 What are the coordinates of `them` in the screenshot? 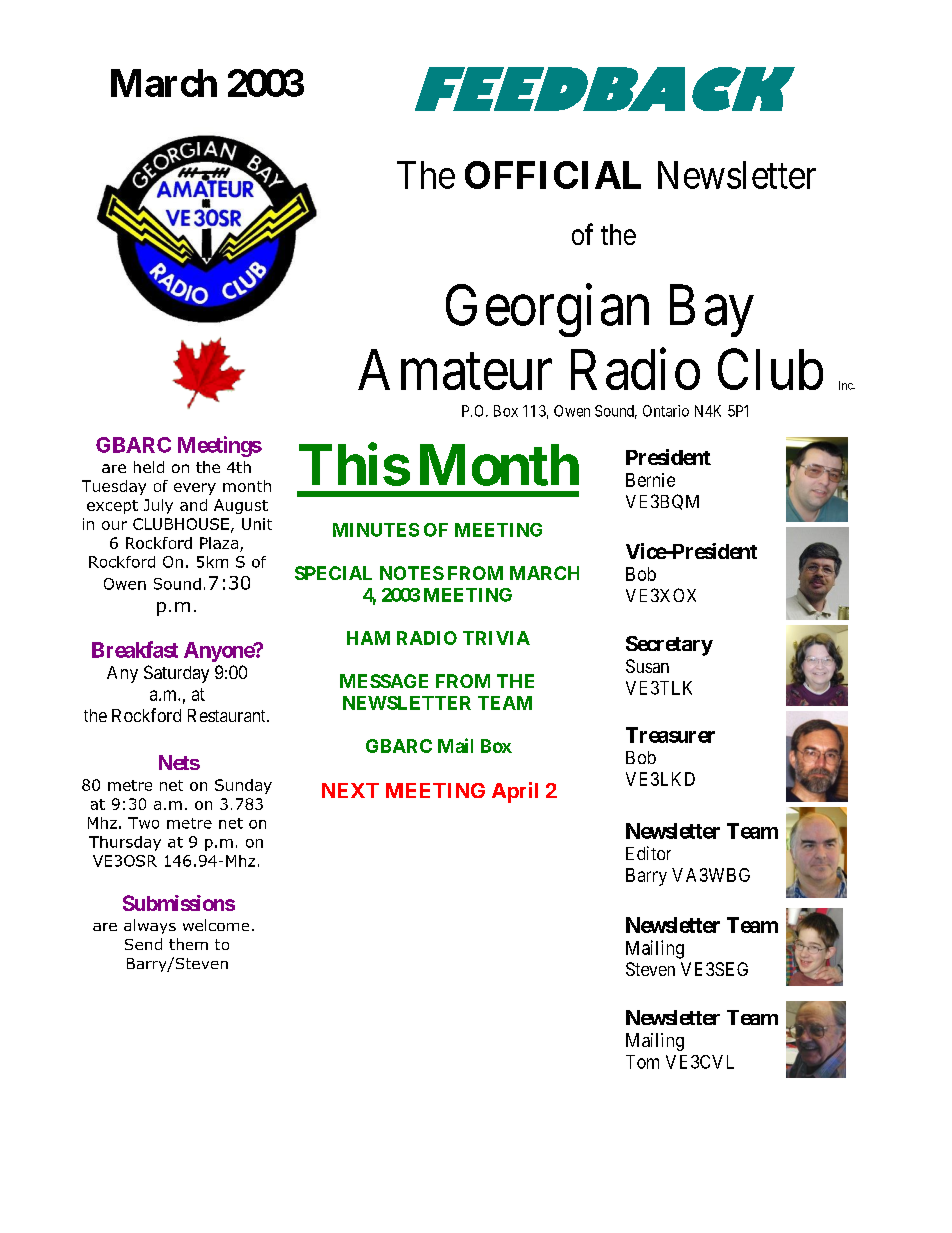 It's located at (188, 944).
